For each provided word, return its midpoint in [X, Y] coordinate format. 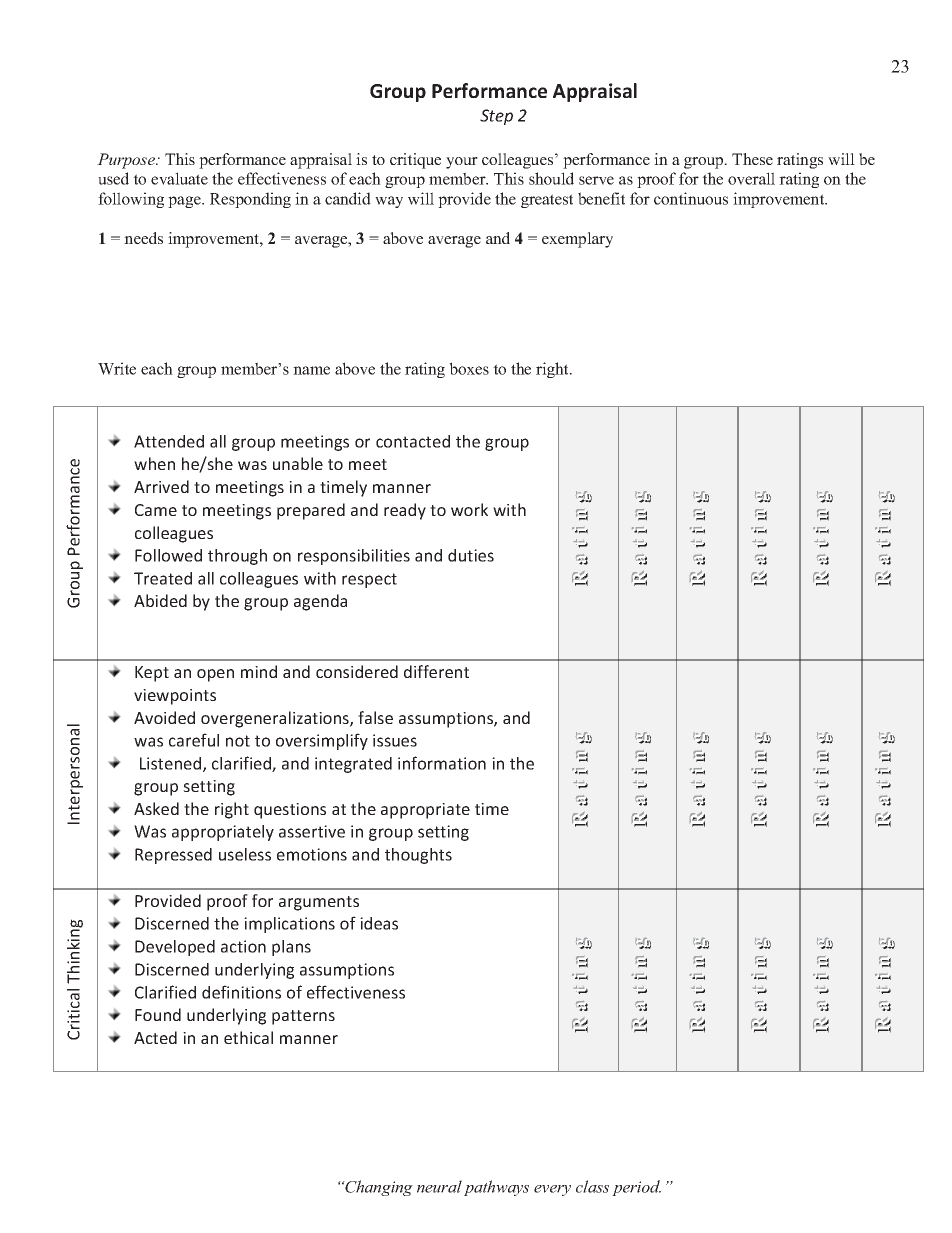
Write [117, 368]
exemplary [577, 240]
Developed [175, 948]
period [636, 1188]
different [436, 671]
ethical [248, 1037]
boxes [469, 368]
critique [415, 161]
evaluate [179, 178]
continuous [691, 198]
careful [194, 740]
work [469, 509]
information [442, 763]
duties [471, 555]
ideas [379, 923]
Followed [168, 555]
